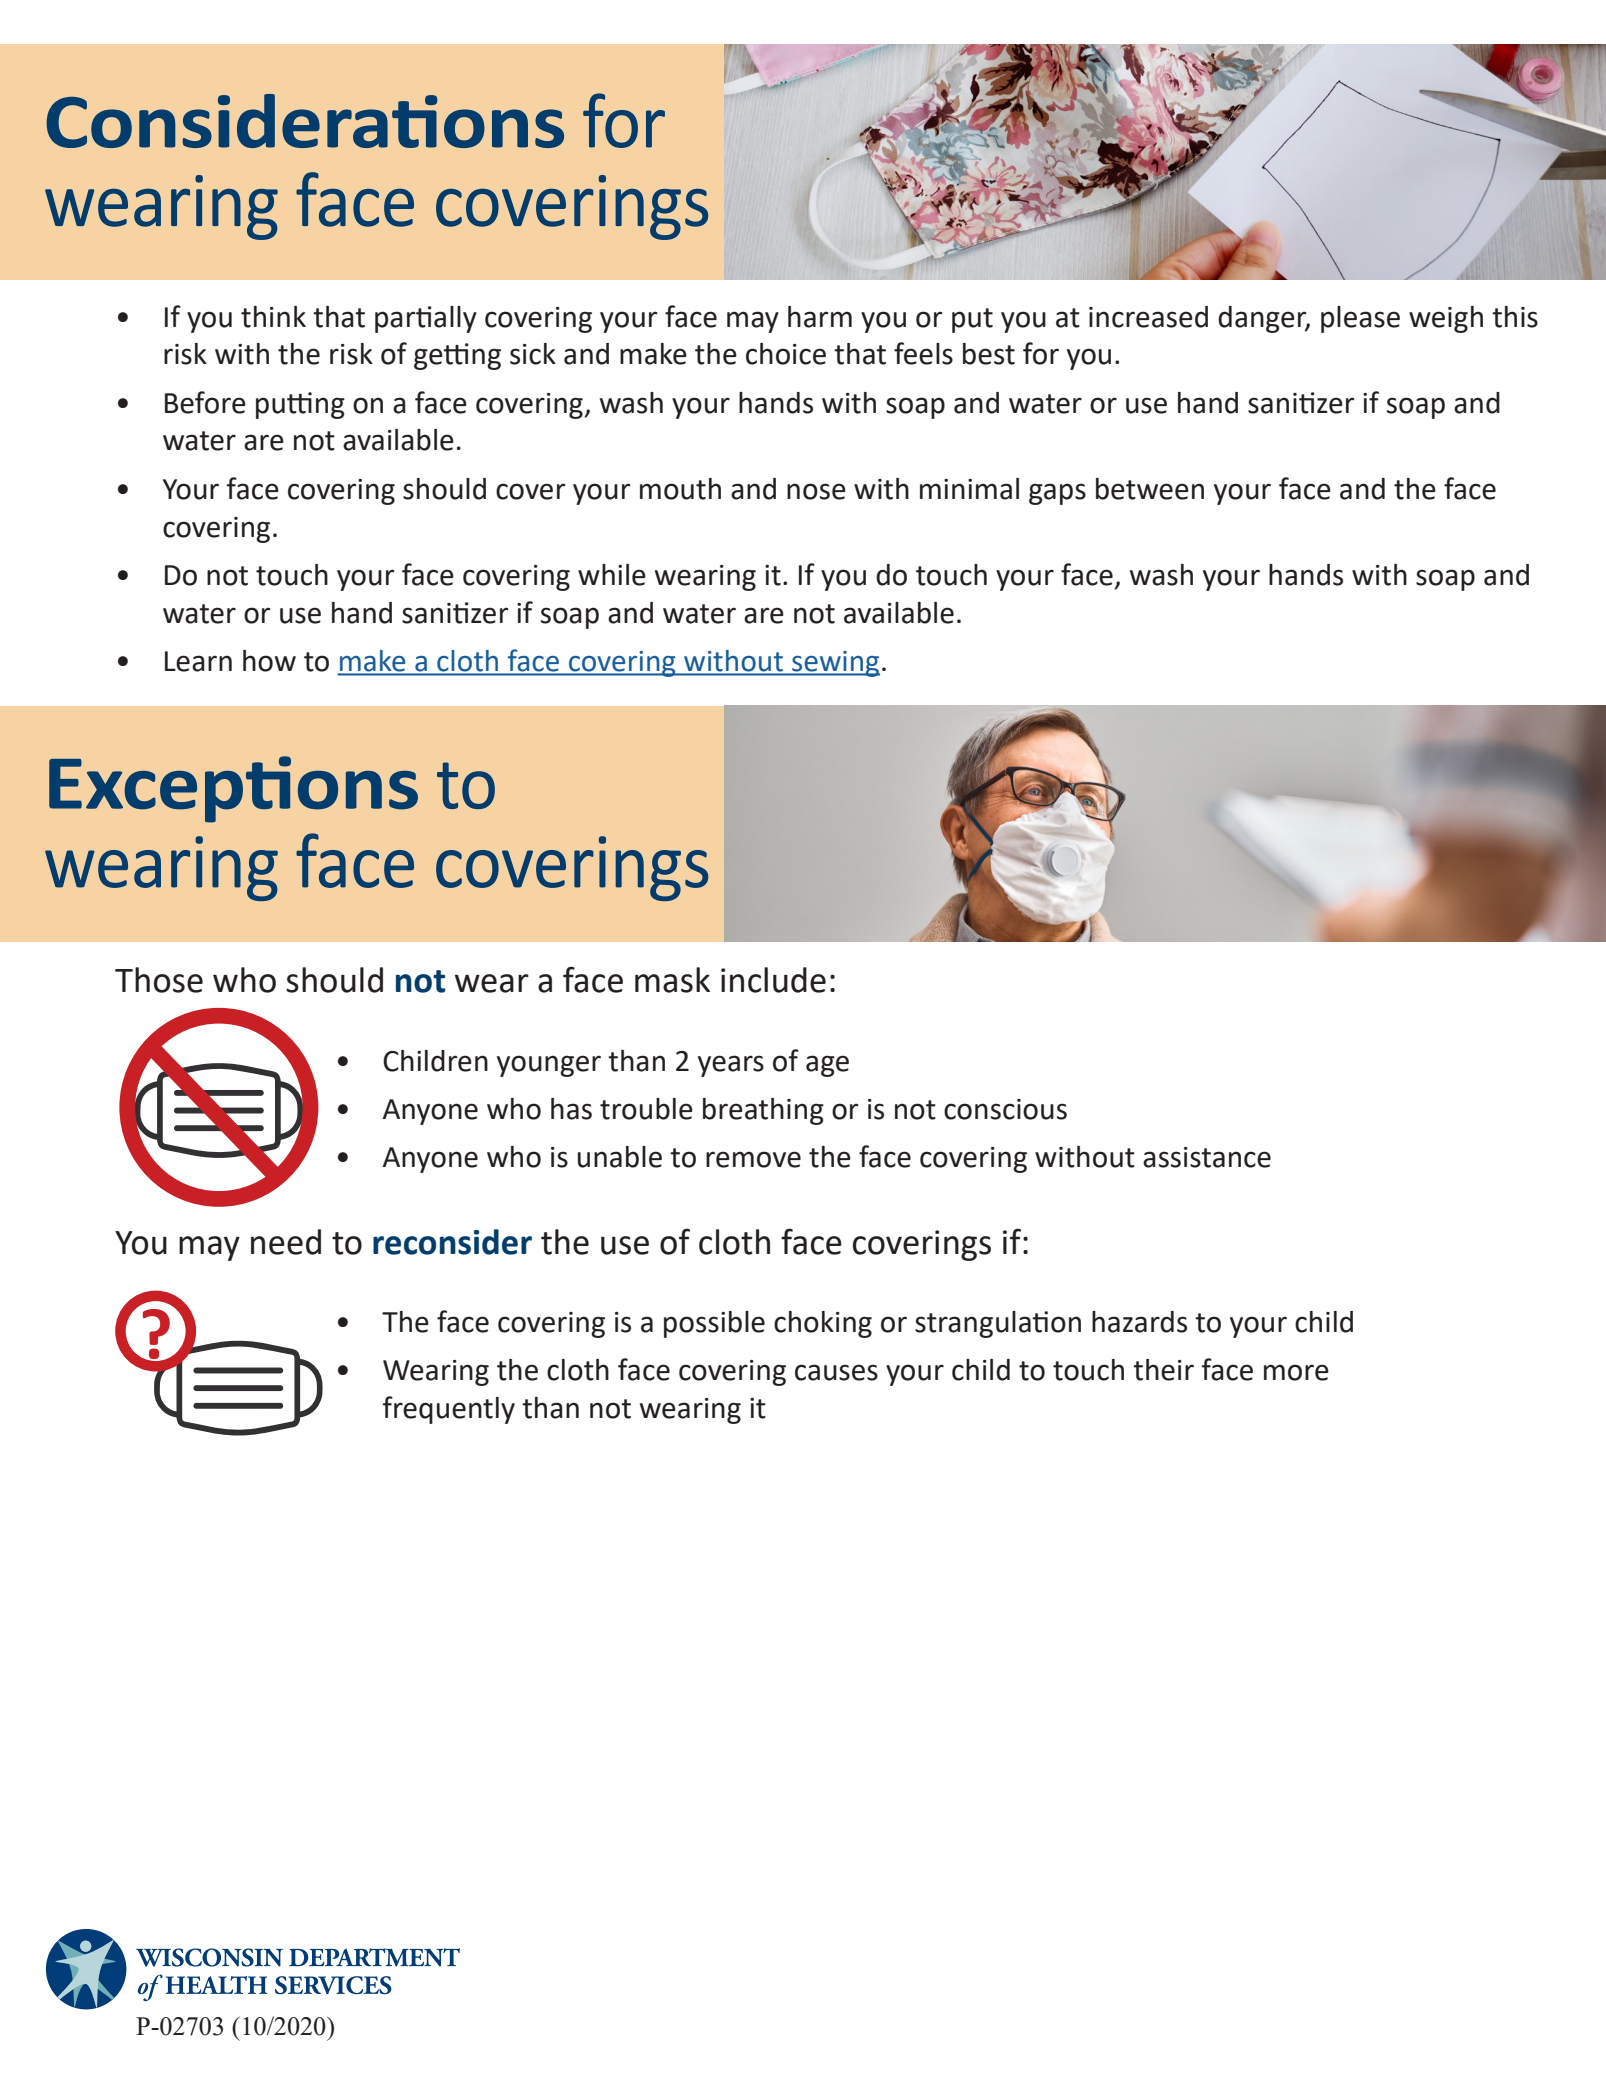 This screenshot has height=2078, width=1606. I want to click on choice, so click(786, 354).
